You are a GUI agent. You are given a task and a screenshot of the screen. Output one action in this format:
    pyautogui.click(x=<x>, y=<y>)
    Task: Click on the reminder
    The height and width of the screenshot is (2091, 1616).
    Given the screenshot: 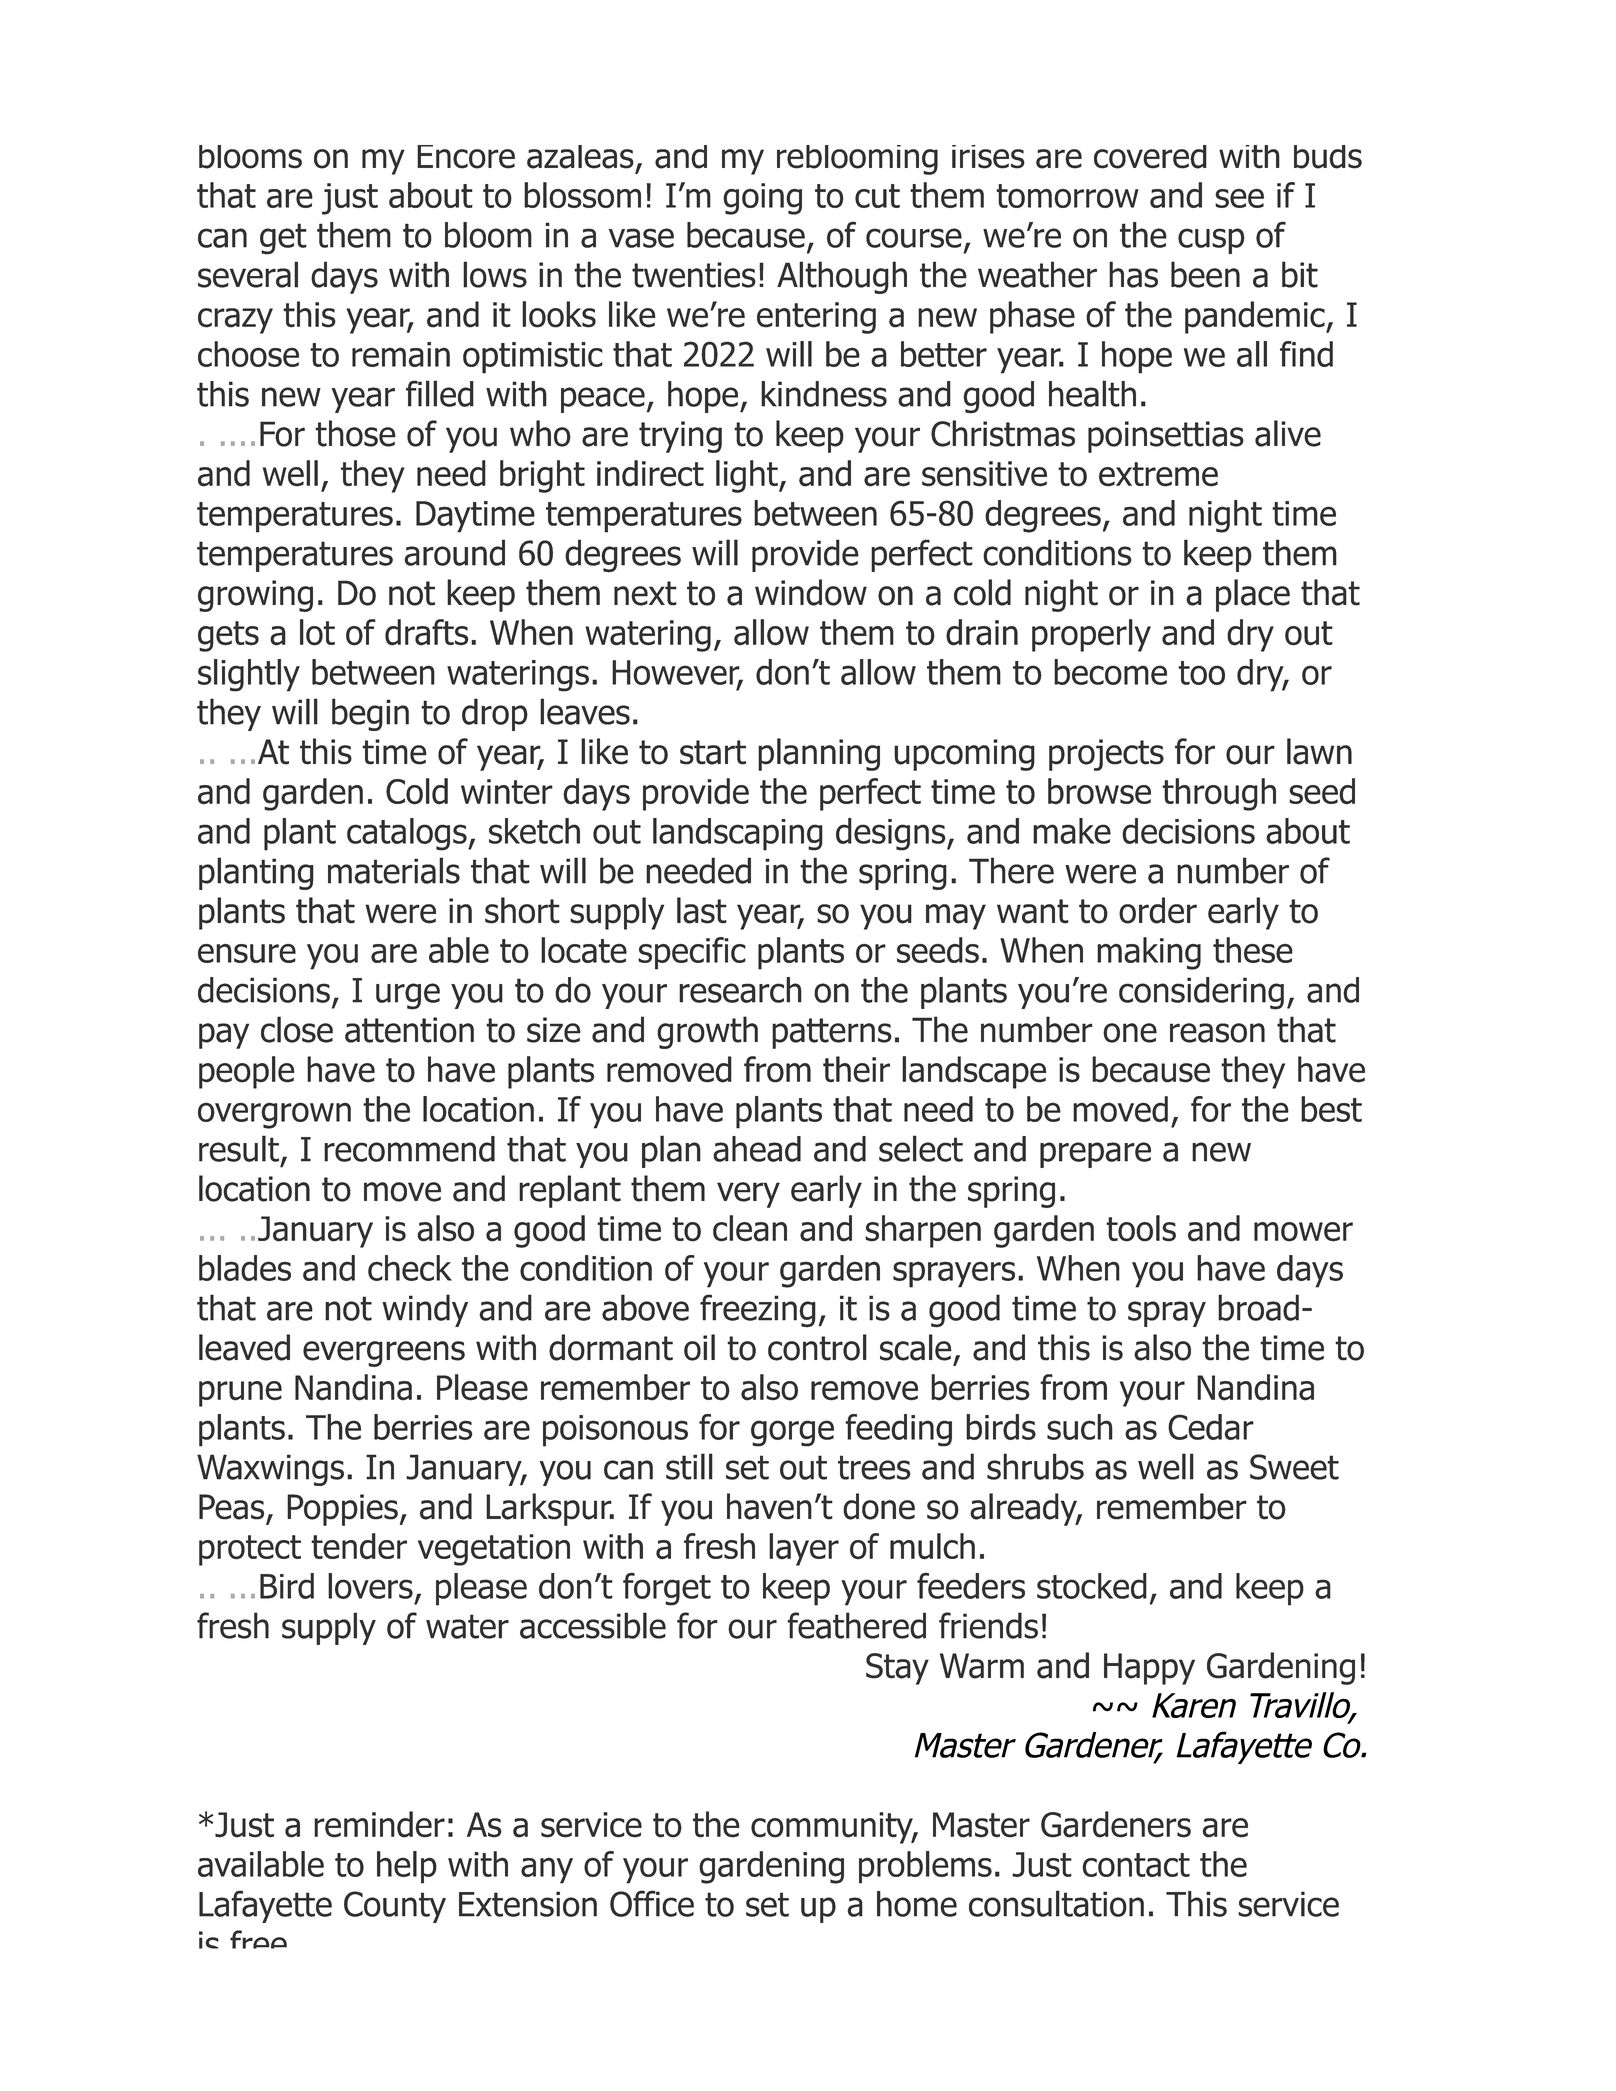 What is the action you would take?
    pyautogui.click(x=379, y=1824)
